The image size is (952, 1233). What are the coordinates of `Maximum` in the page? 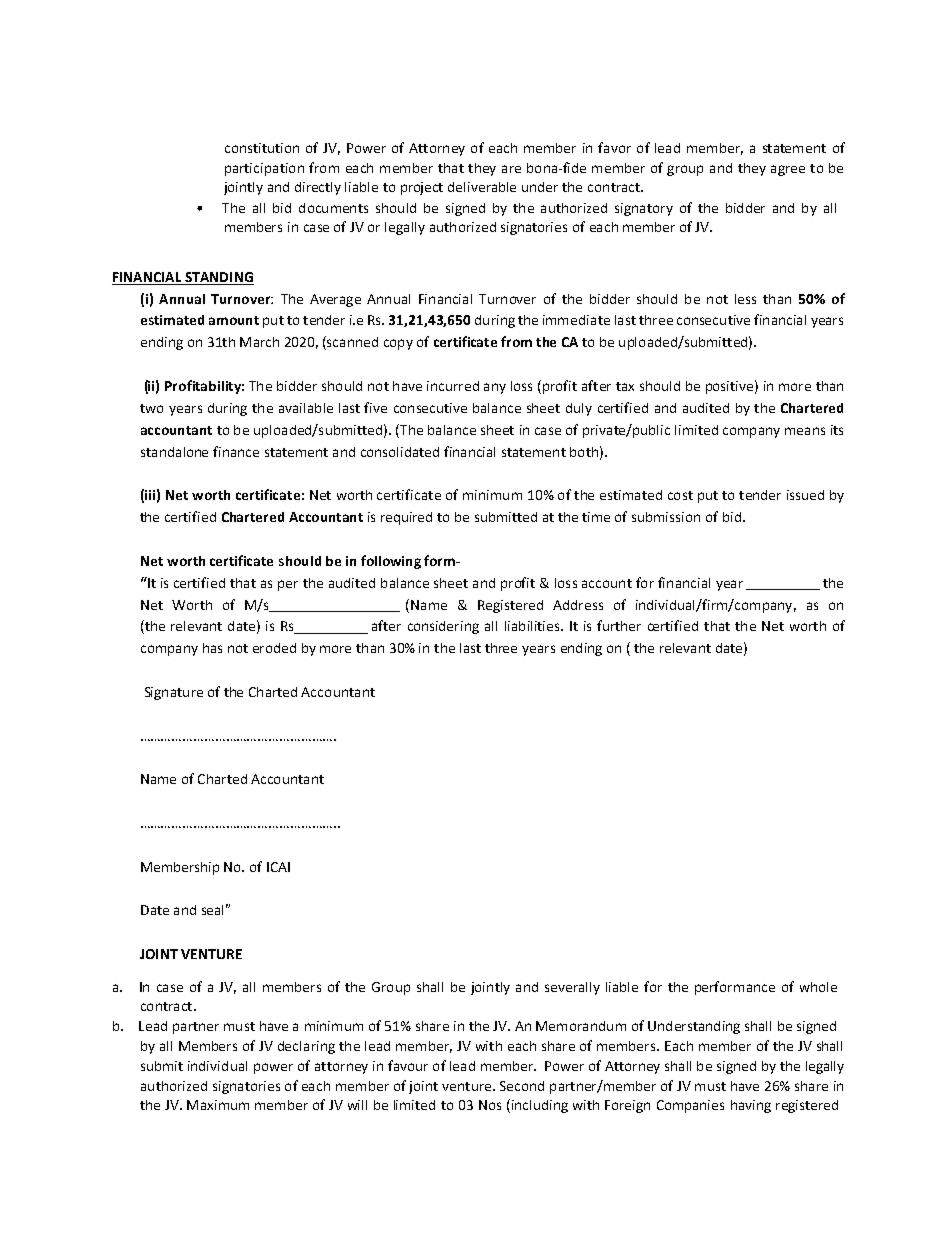 It's located at (218, 1105).
